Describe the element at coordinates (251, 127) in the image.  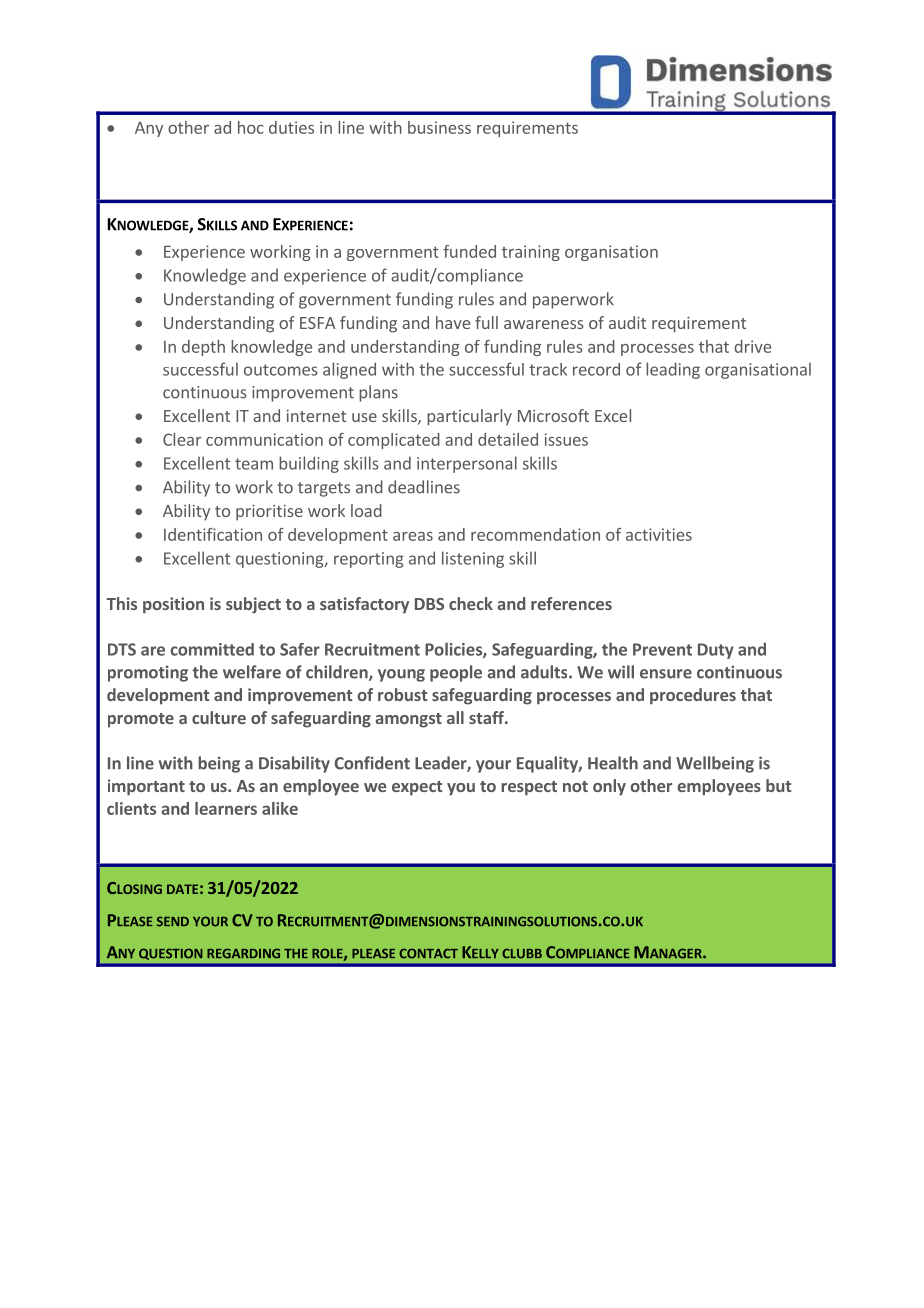
I see `hoc` at that location.
